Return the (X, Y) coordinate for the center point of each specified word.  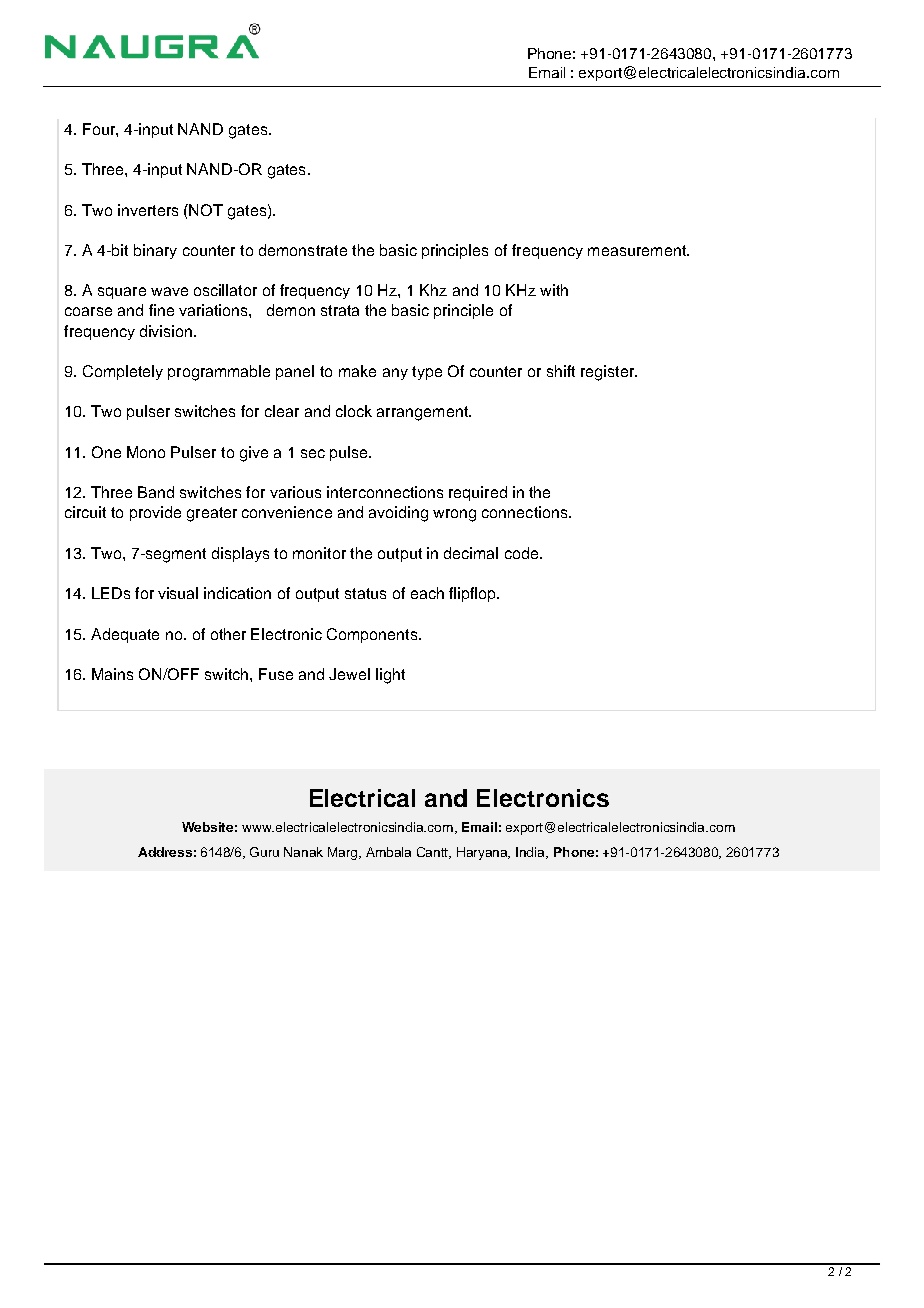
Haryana (483, 853)
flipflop (473, 594)
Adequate (125, 635)
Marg (344, 853)
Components (373, 635)
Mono (146, 452)
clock (354, 411)
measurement (638, 250)
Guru (264, 852)
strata (340, 310)
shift (561, 371)
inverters (148, 210)
